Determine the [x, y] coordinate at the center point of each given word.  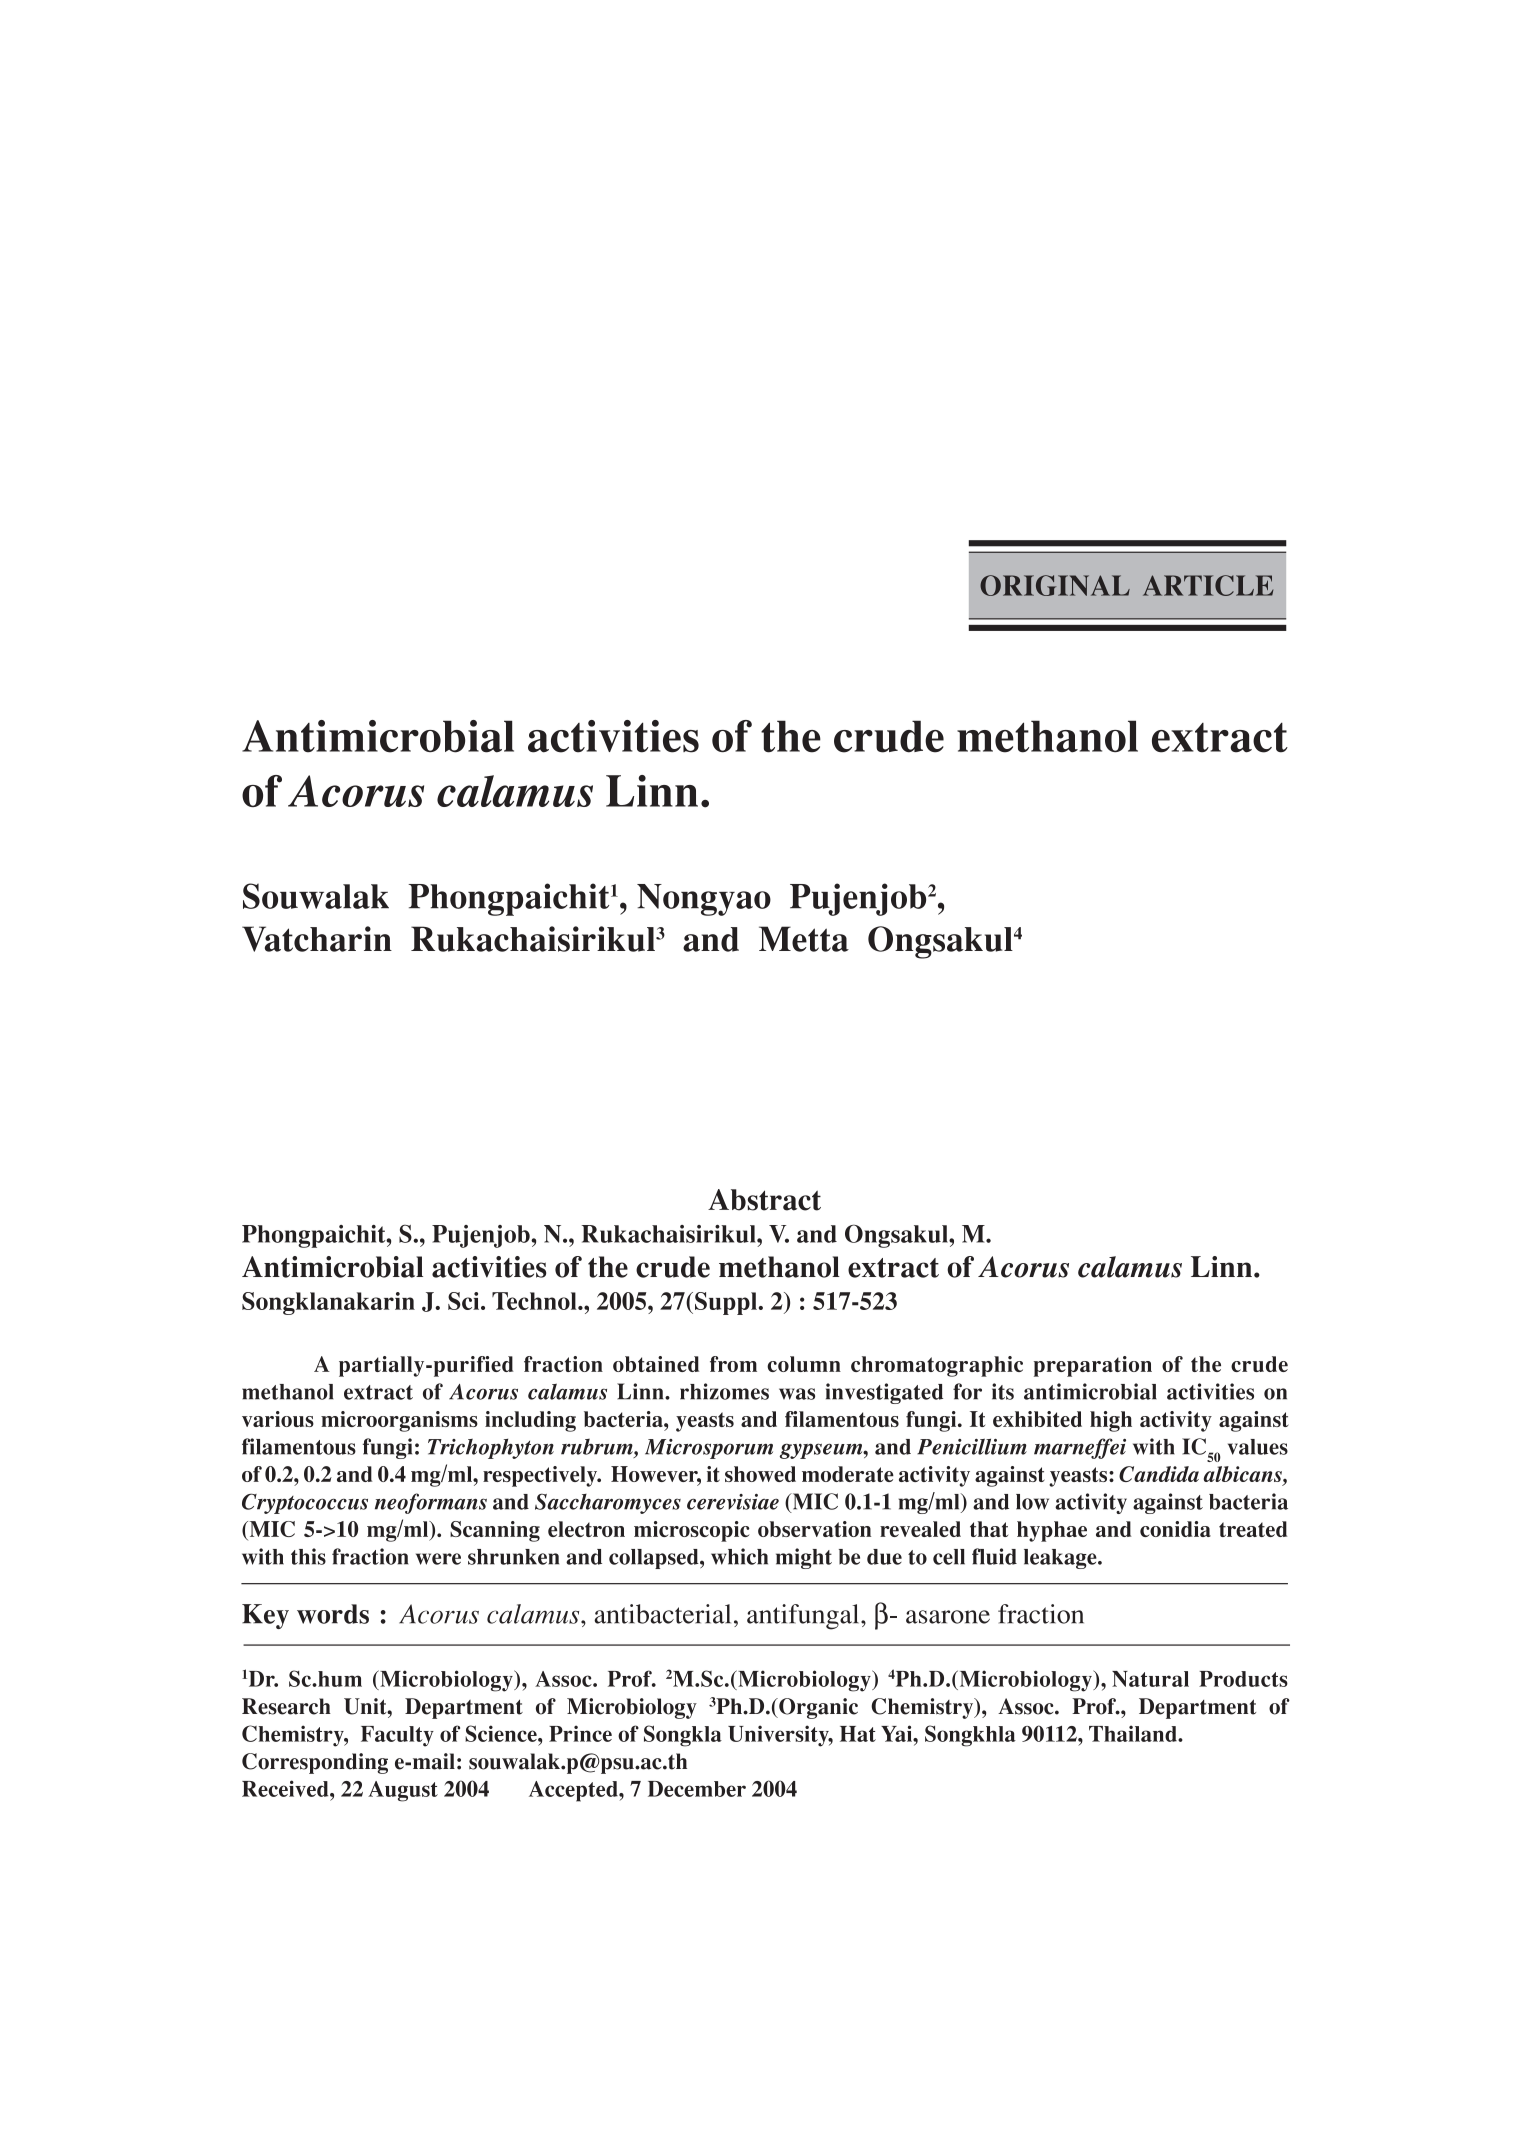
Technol [535, 1301]
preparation [1093, 1366]
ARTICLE [1208, 585]
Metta [804, 939]
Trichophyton [491, 1449]
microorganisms [399, 1421]
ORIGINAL [1055, 585]
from [733, 1364]
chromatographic [937, 1366]
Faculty [397, 1736]
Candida [1159, 1474]
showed [760, 1474]
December [697, 1789]
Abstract [764, 1200]
